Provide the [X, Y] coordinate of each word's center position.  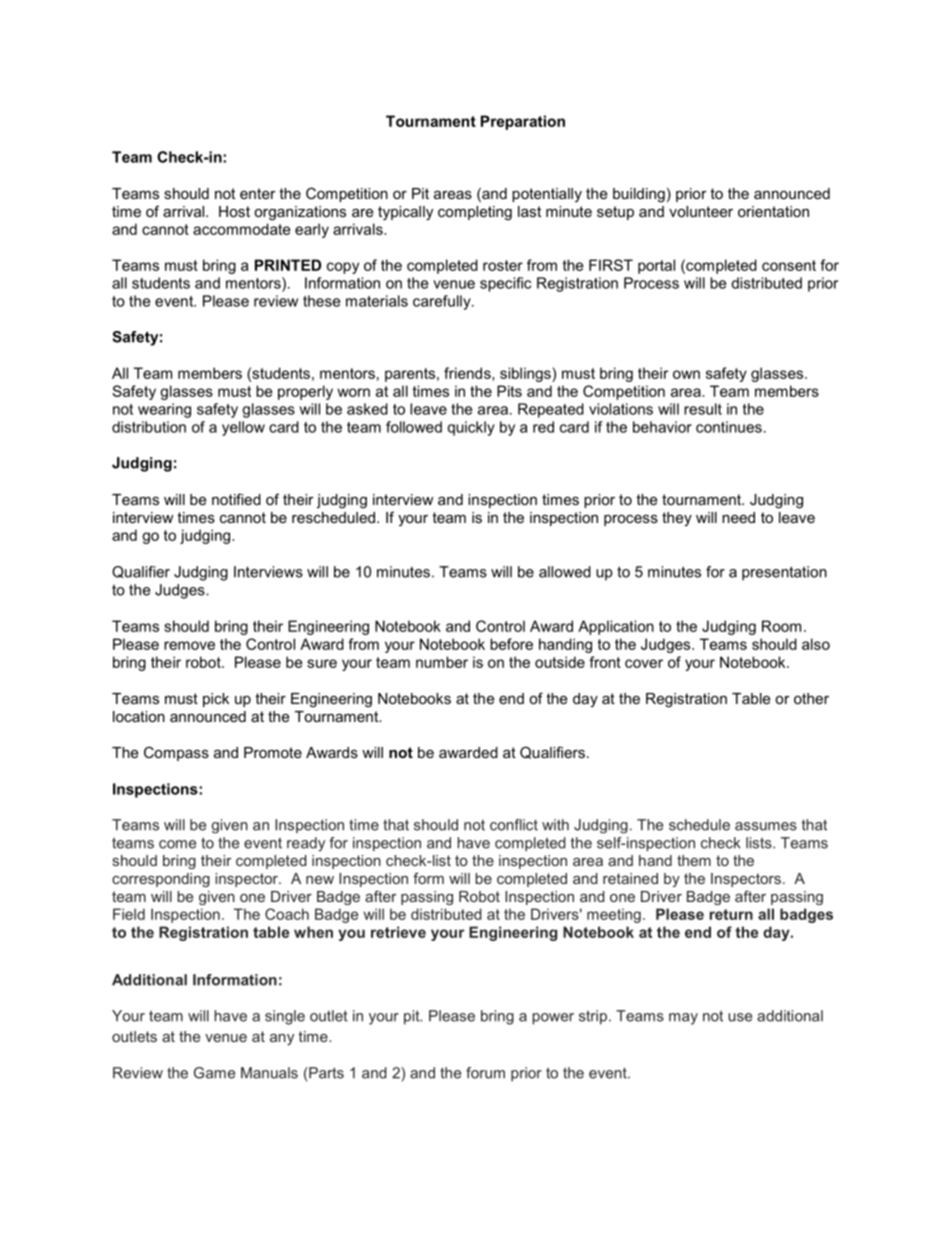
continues [729, 427]
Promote [273, 752]
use [740, 1017]
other [811, 698]
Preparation [523, 122]
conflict [514, 825]
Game [214, 1073]
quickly [471, 428]
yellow [243, 428]
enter [258, 193]
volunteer [701, 211]
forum [485, 1073]
